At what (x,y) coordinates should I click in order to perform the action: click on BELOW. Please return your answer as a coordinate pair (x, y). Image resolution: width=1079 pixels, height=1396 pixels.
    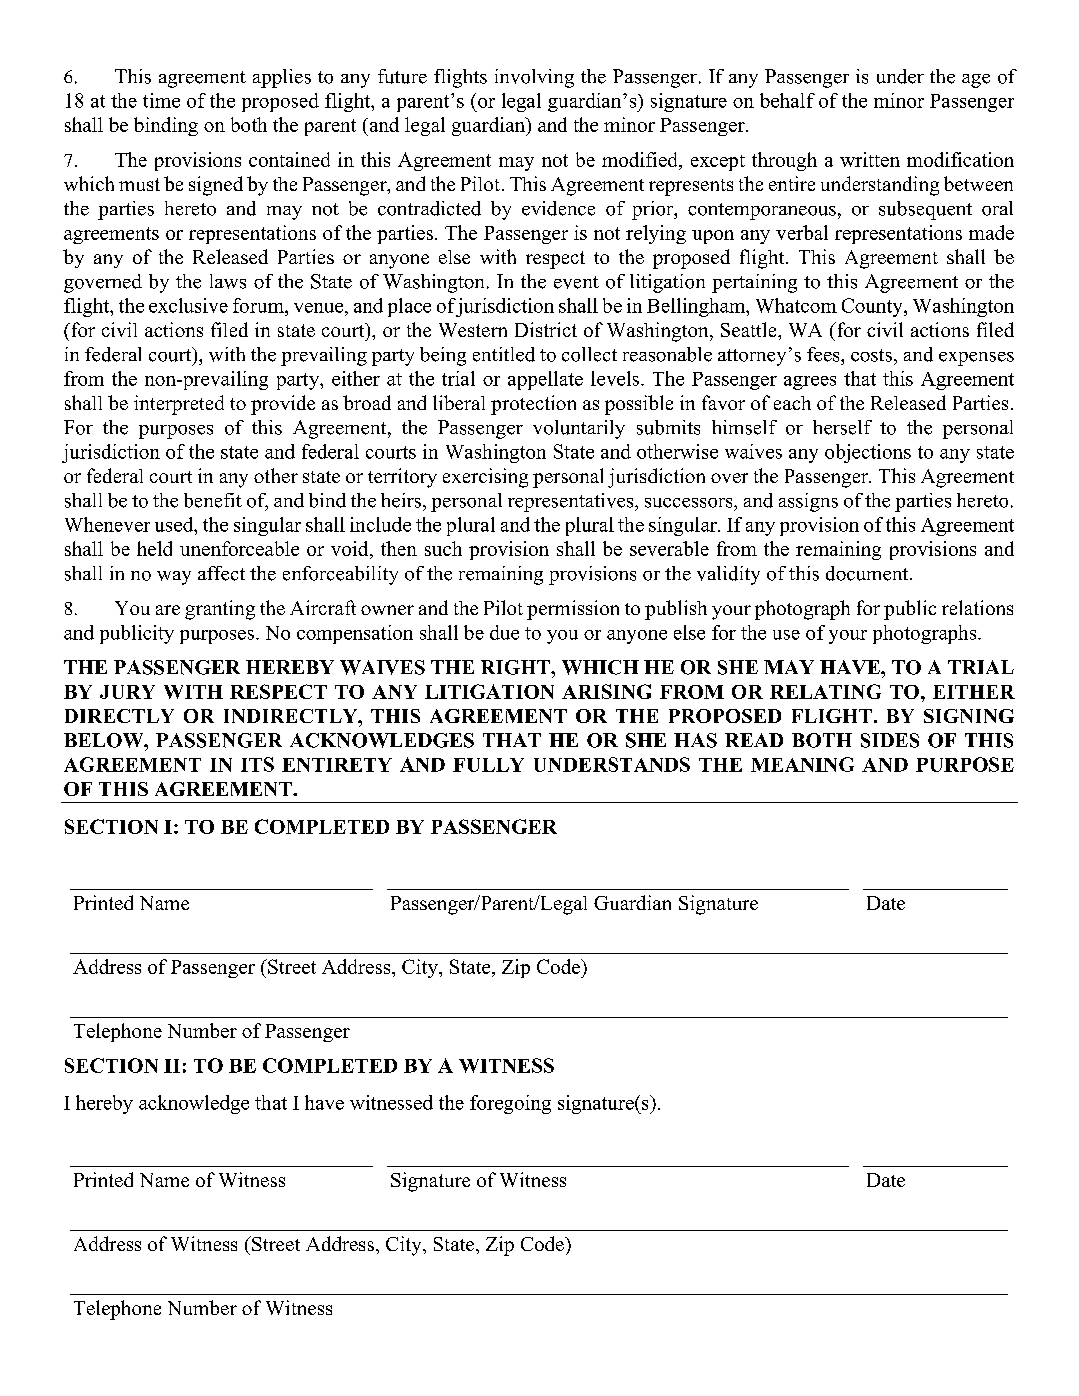
    Looking at the image, I should click on (105, 740).
